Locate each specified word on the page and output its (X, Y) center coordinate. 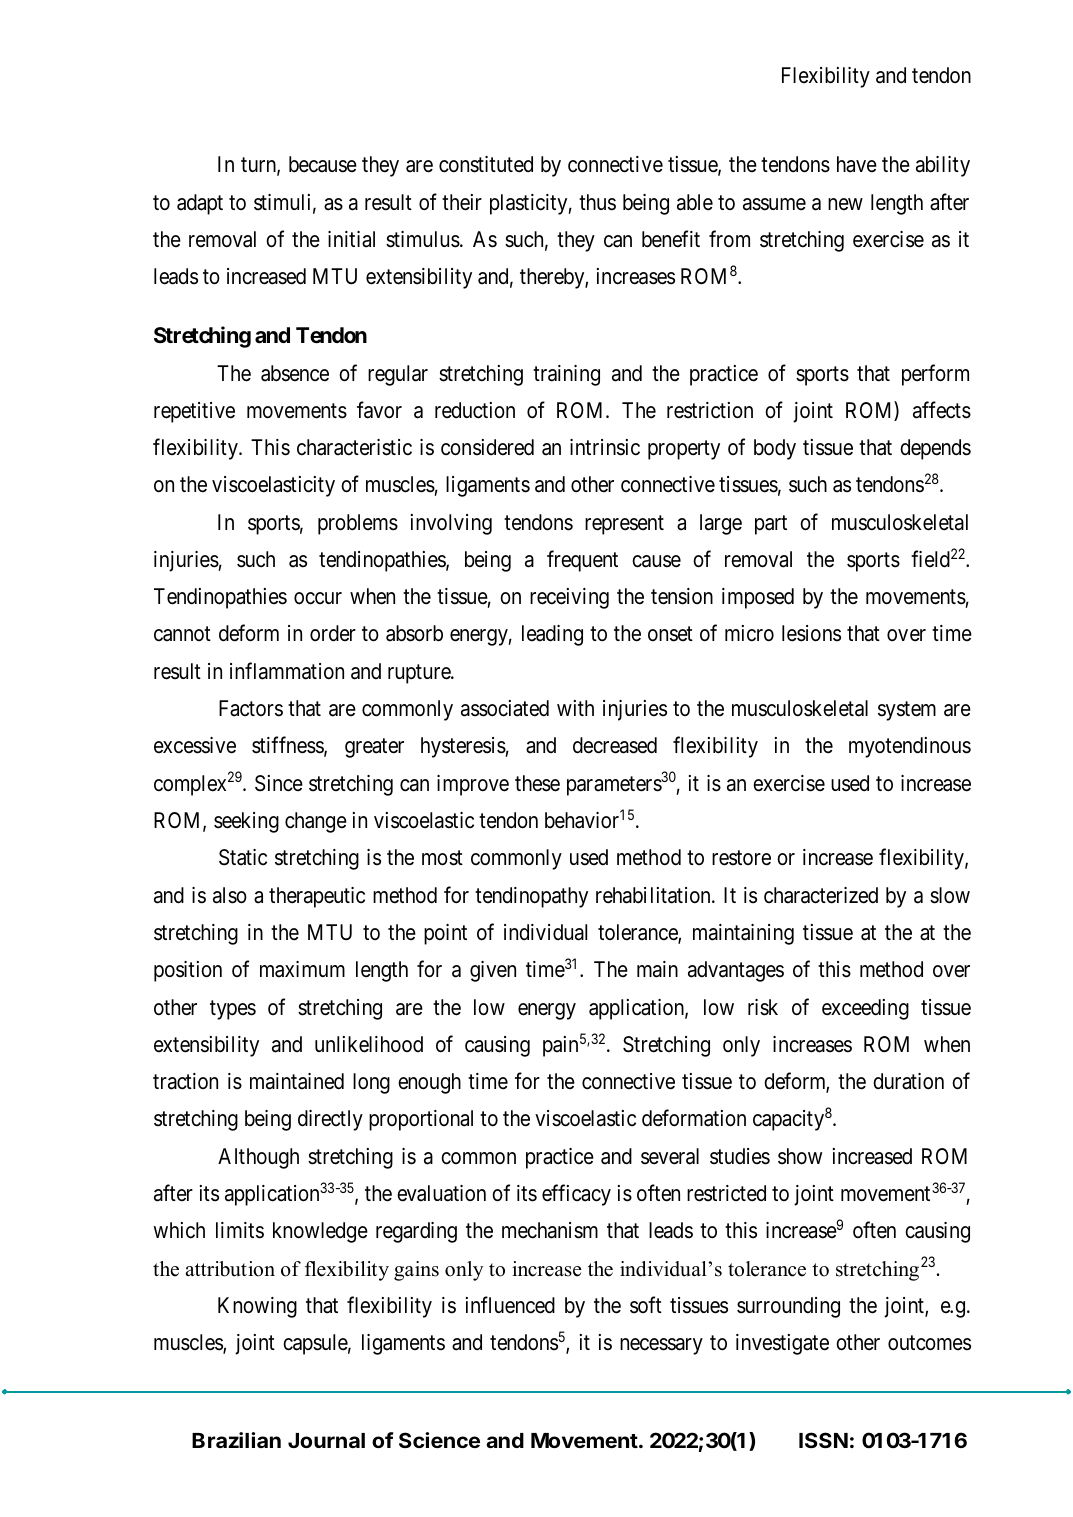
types (233, 1010)
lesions (811, 633)
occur (318, 598)
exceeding (865, 1009)
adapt (200, 204)
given (493, 971)
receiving (569, 598)
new (845, 204)
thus (597, 202)
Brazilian (236, 1440)
